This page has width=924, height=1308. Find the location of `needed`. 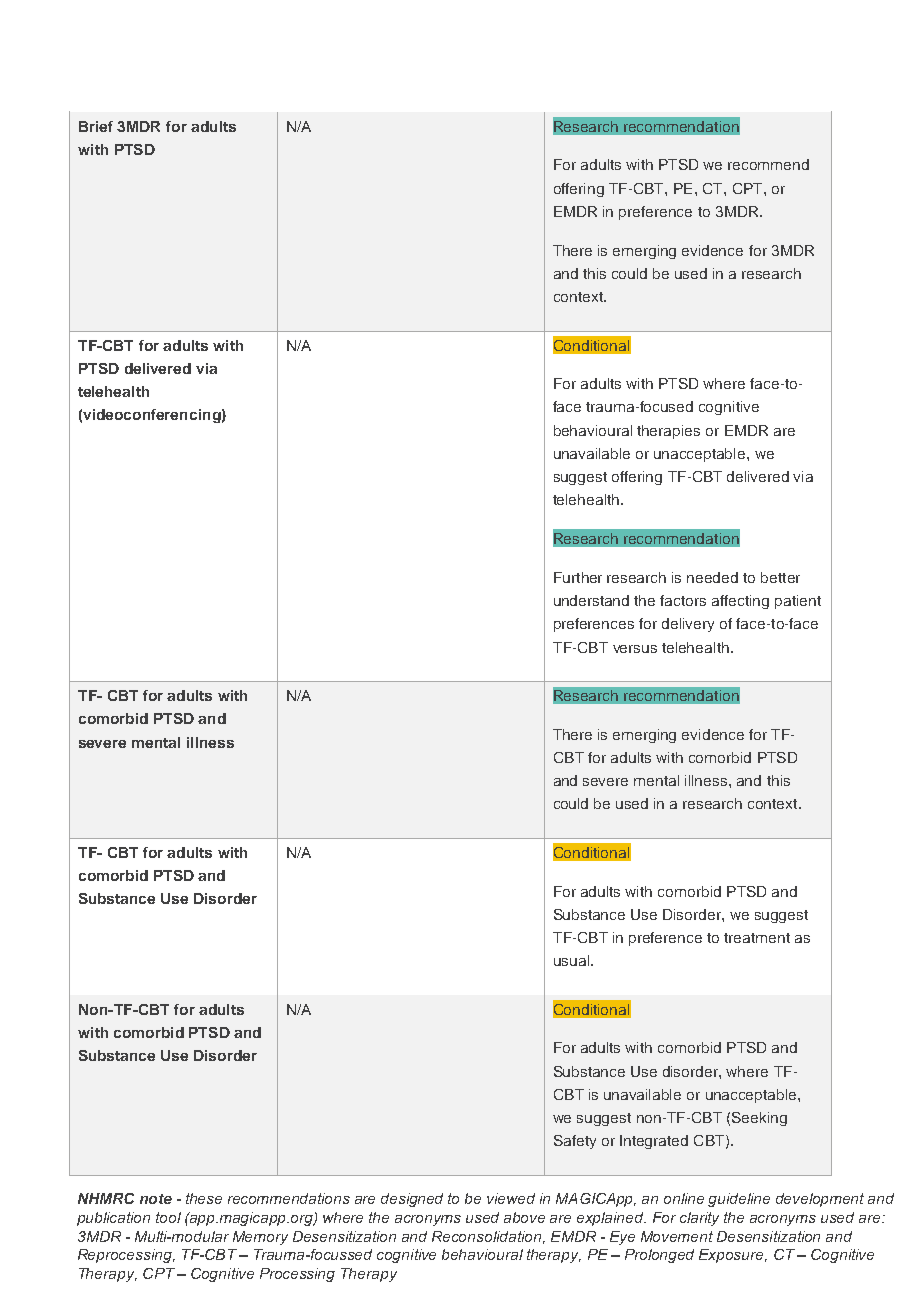

needed is located at coordinates (712, 577).
